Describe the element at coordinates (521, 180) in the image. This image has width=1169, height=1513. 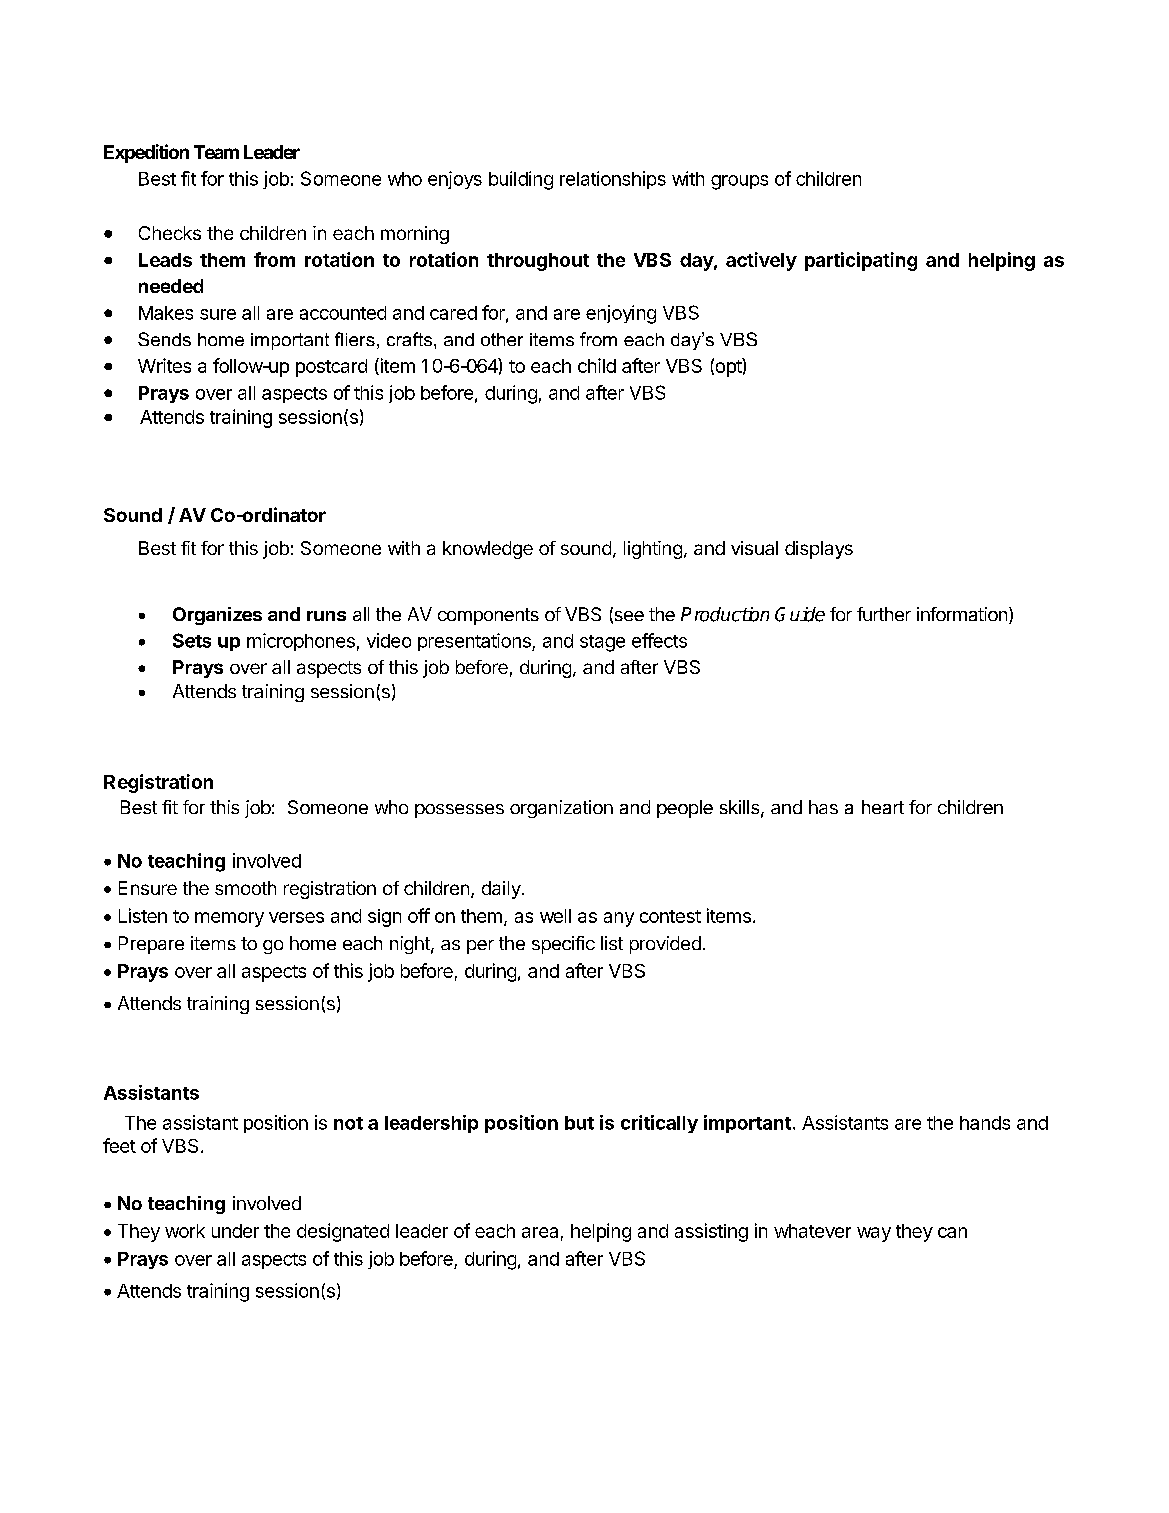
I see `building` at that location.
